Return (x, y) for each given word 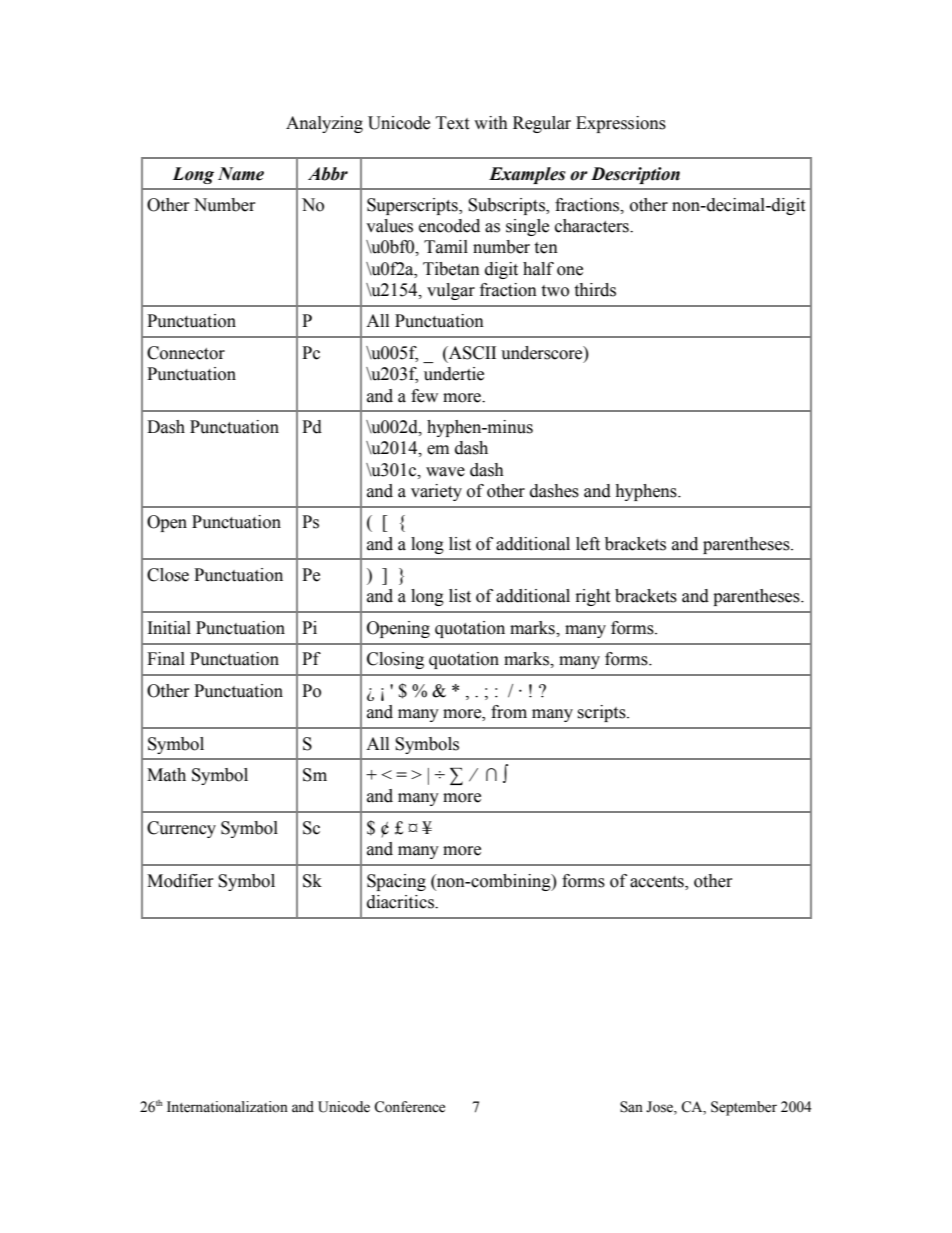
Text (452, 123)
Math (166, 775)
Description (635, 175)
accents (658, 882)
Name (241, 174)
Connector (186, 353)
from (509, 712)
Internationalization (227, 1107)
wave (445, 472)
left (588, 544)
